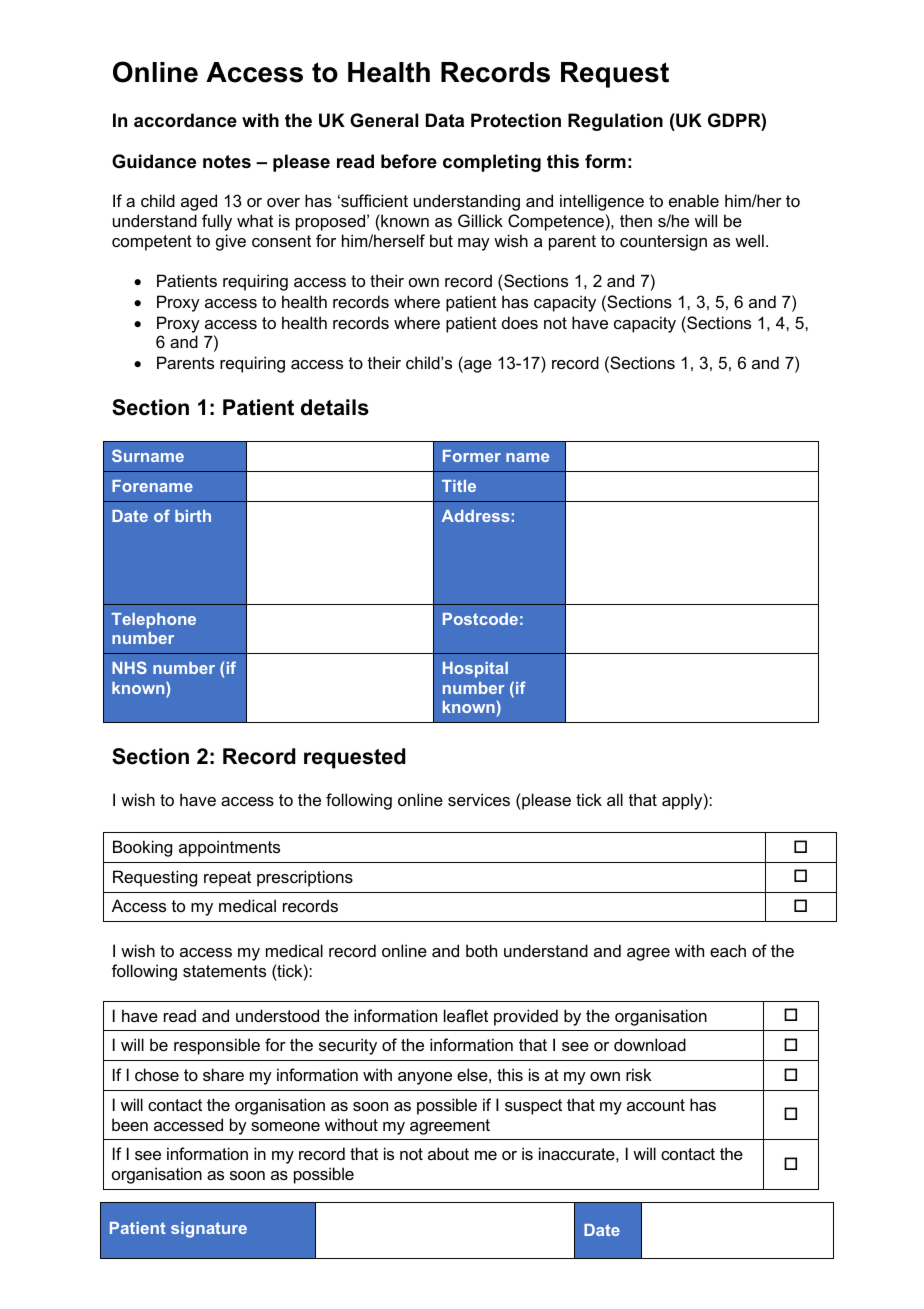 The image size is (924, 1309). Describe the element at coordinates (193, 516) in the screenshot. I see `birth` at that location.
